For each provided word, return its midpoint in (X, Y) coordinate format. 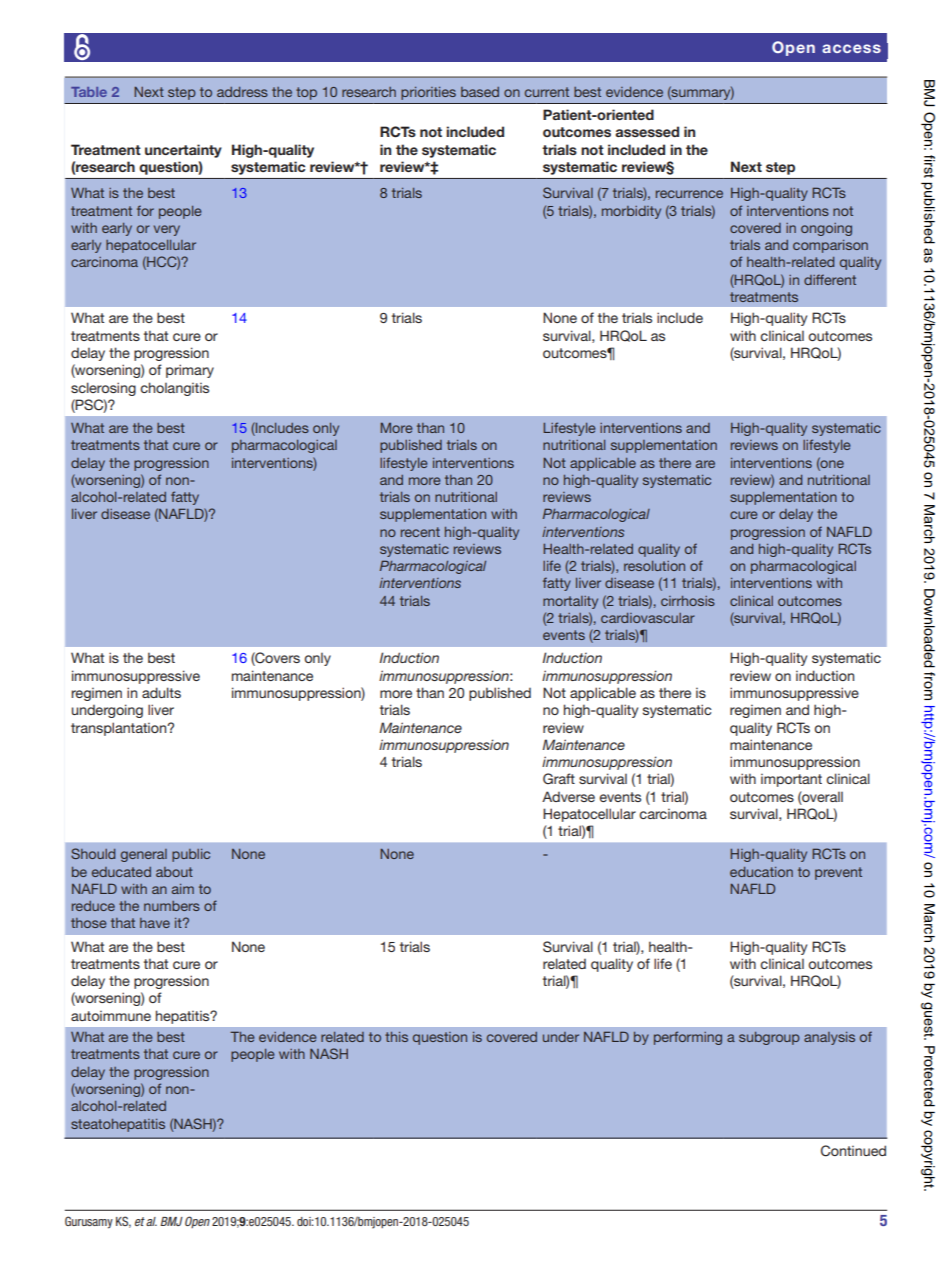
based (480, 92)
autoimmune (111, 1016)
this (396, 1037)
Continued (853, 1151)
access (851, 48)
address (242, 92)
